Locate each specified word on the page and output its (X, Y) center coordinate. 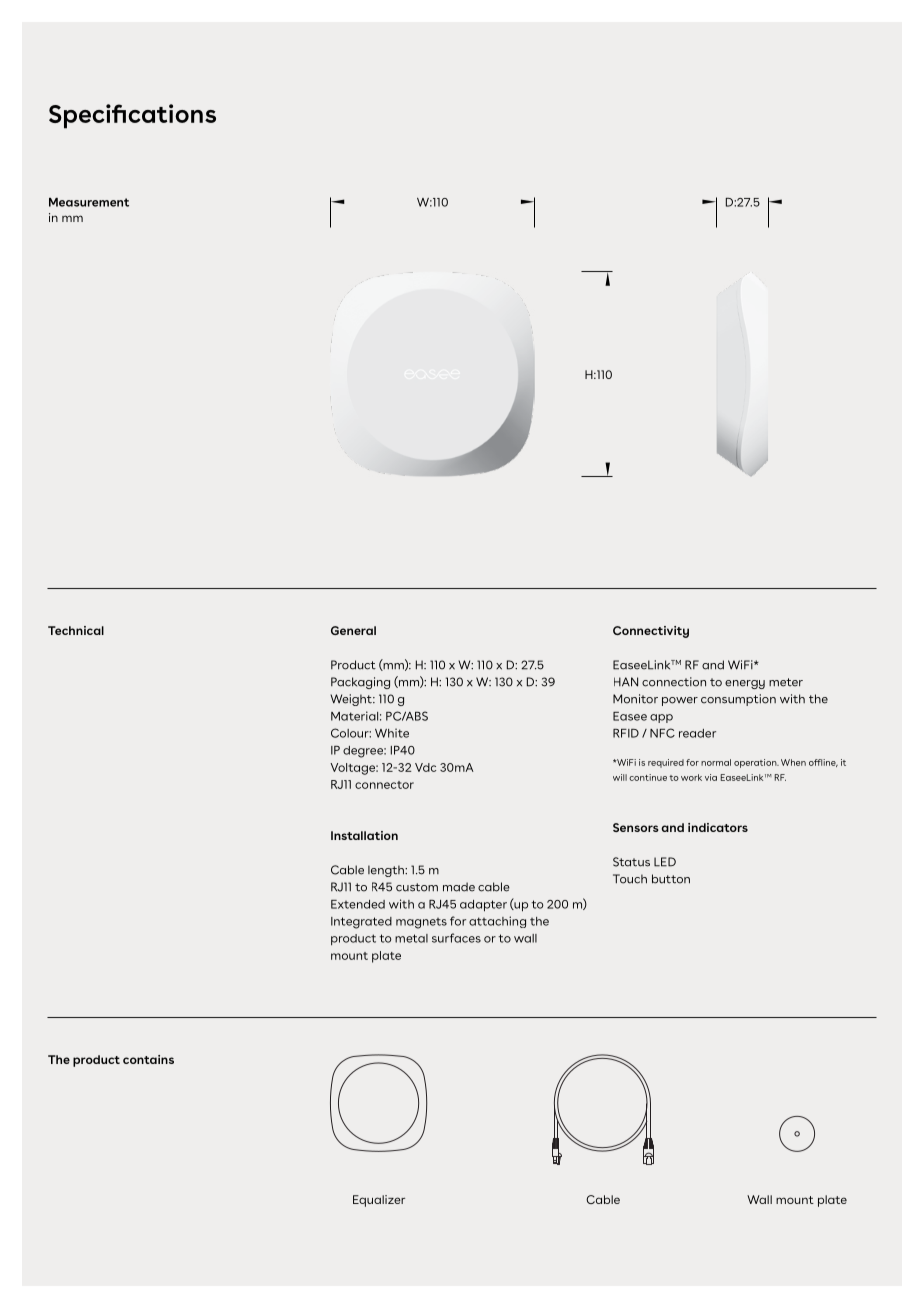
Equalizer (379, 1201)
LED (665, 862)
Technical (76, 630)
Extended (358, 904)
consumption (738, 700)
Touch (630, 879)
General (353, 630)
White (392, 733)
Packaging (360, 683)
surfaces (456, 938)
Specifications (132, 116)
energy (745, 684)
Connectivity (651, 632)
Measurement (89, 202)
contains (148, 1059)
